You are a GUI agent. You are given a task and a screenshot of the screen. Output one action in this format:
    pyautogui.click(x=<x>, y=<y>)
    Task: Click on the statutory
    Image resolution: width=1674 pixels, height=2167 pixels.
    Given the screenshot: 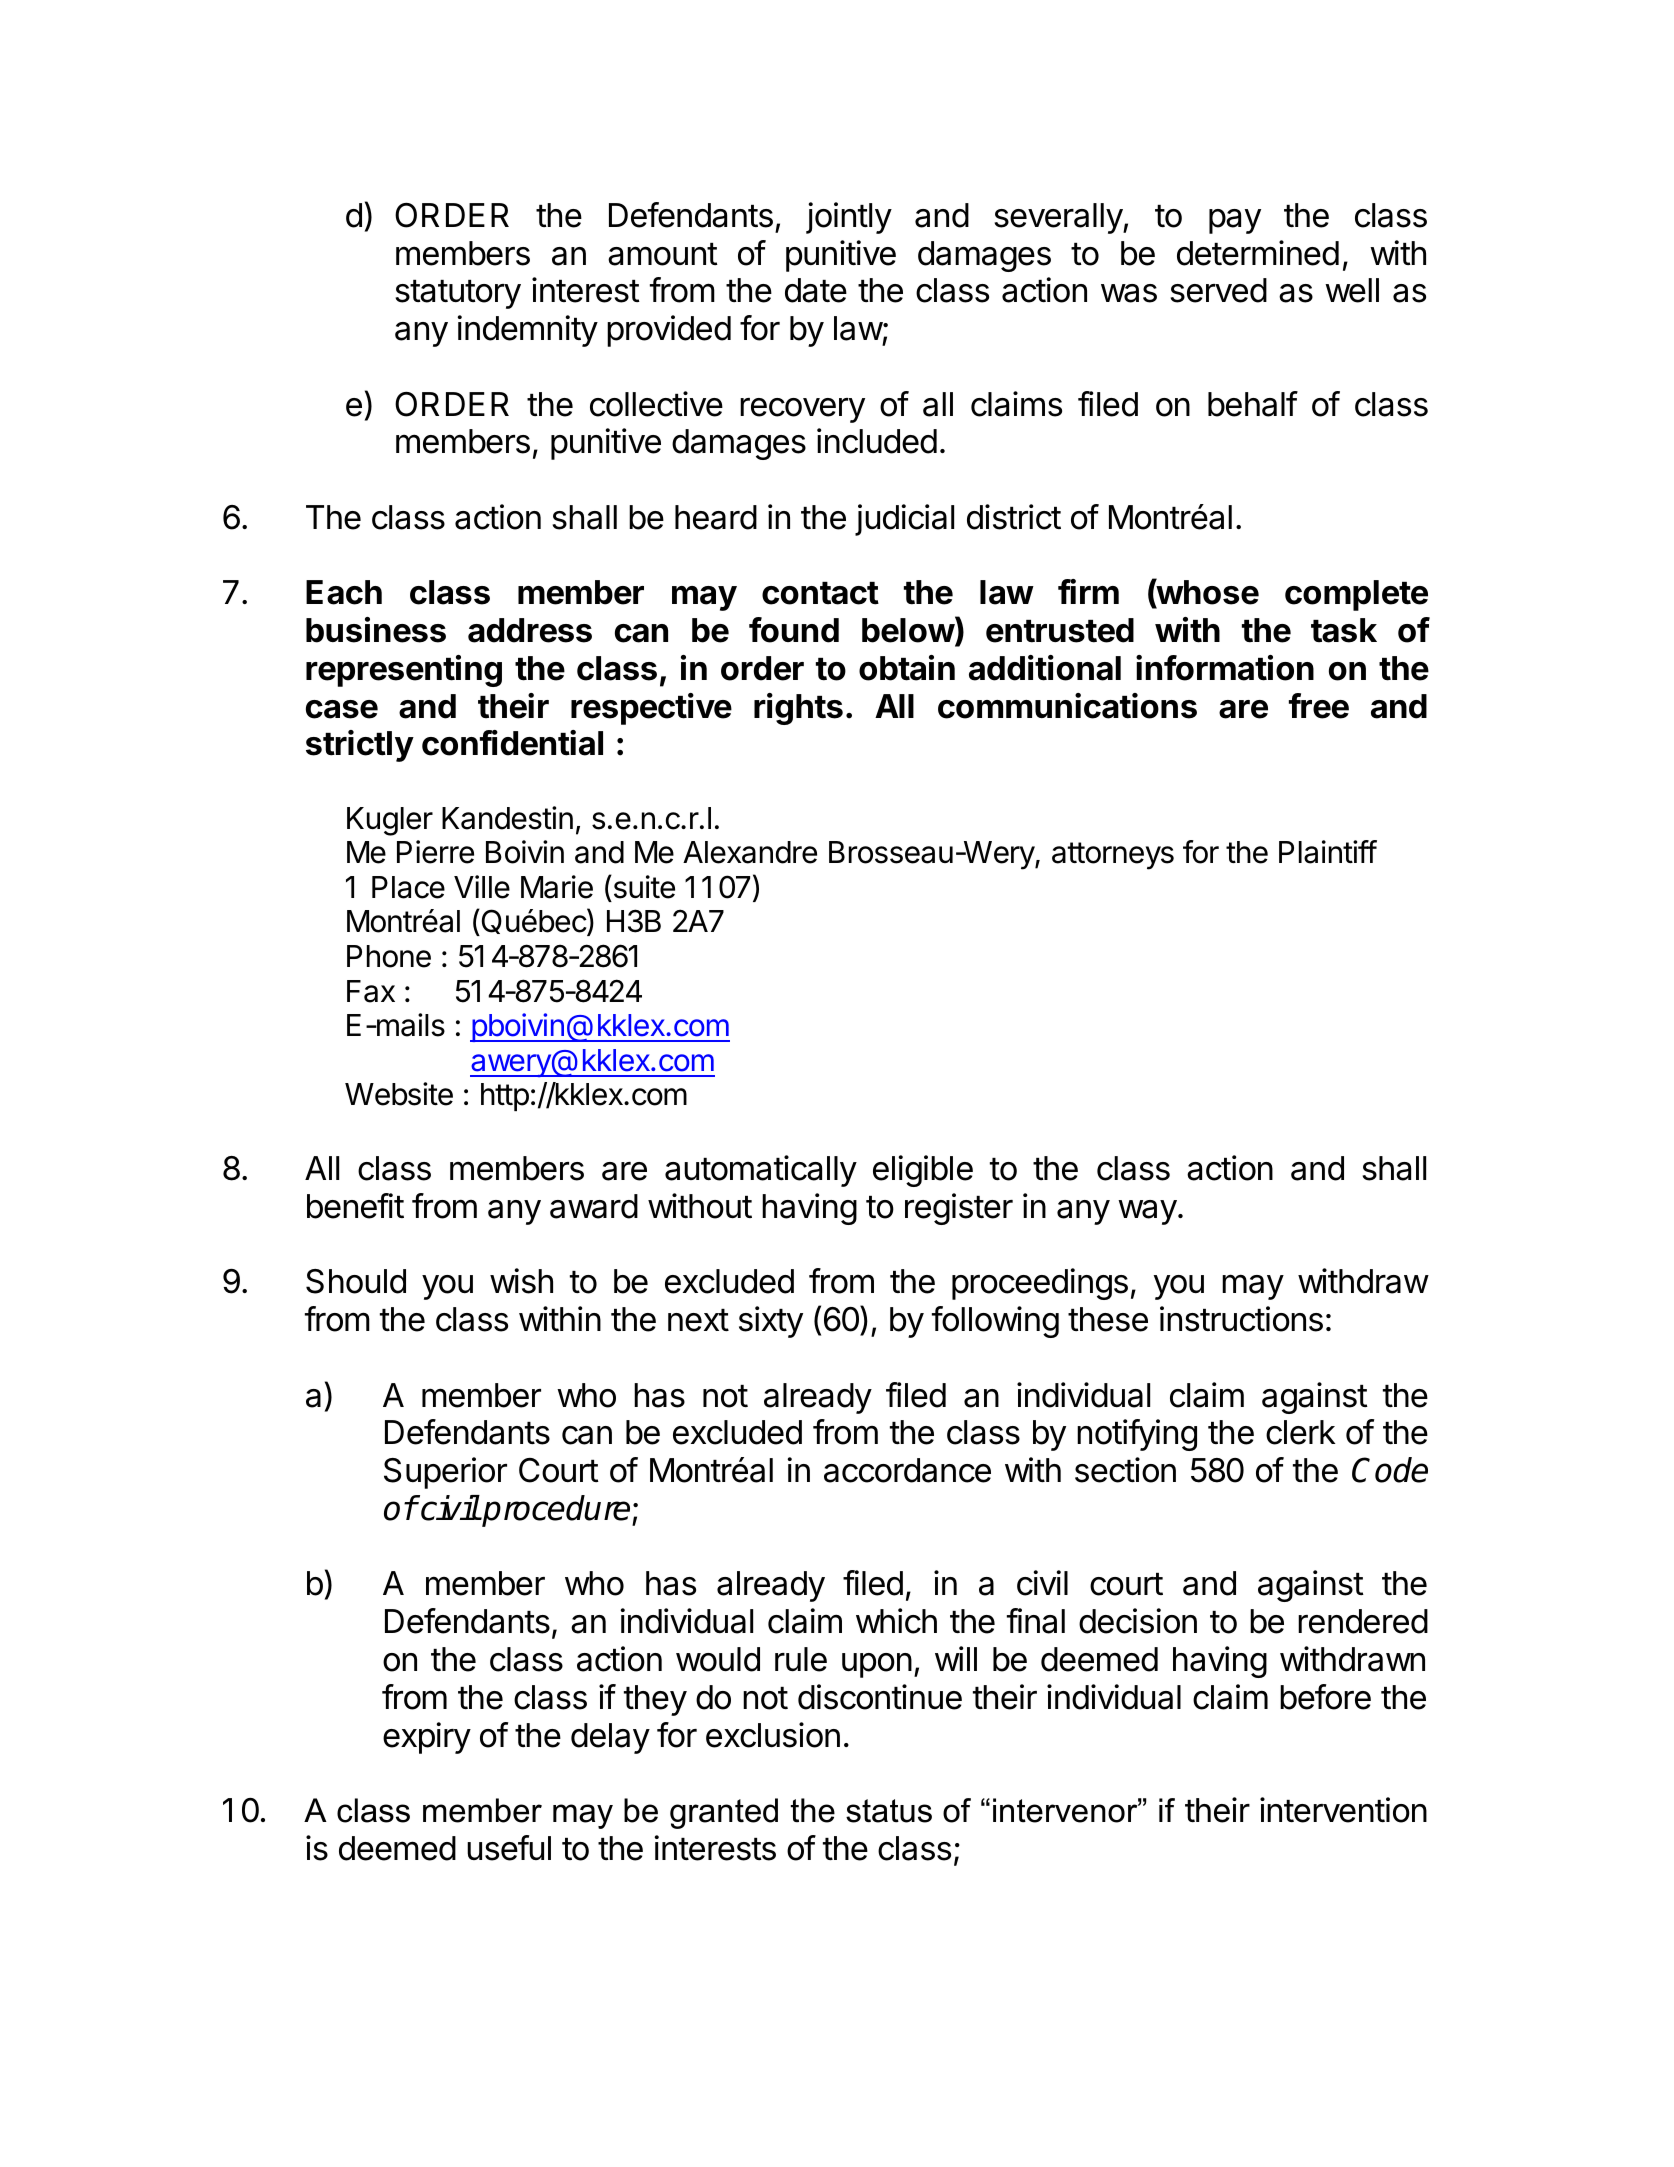 What is the action you would take?
    pyautogui.click(x=458, y=294)
